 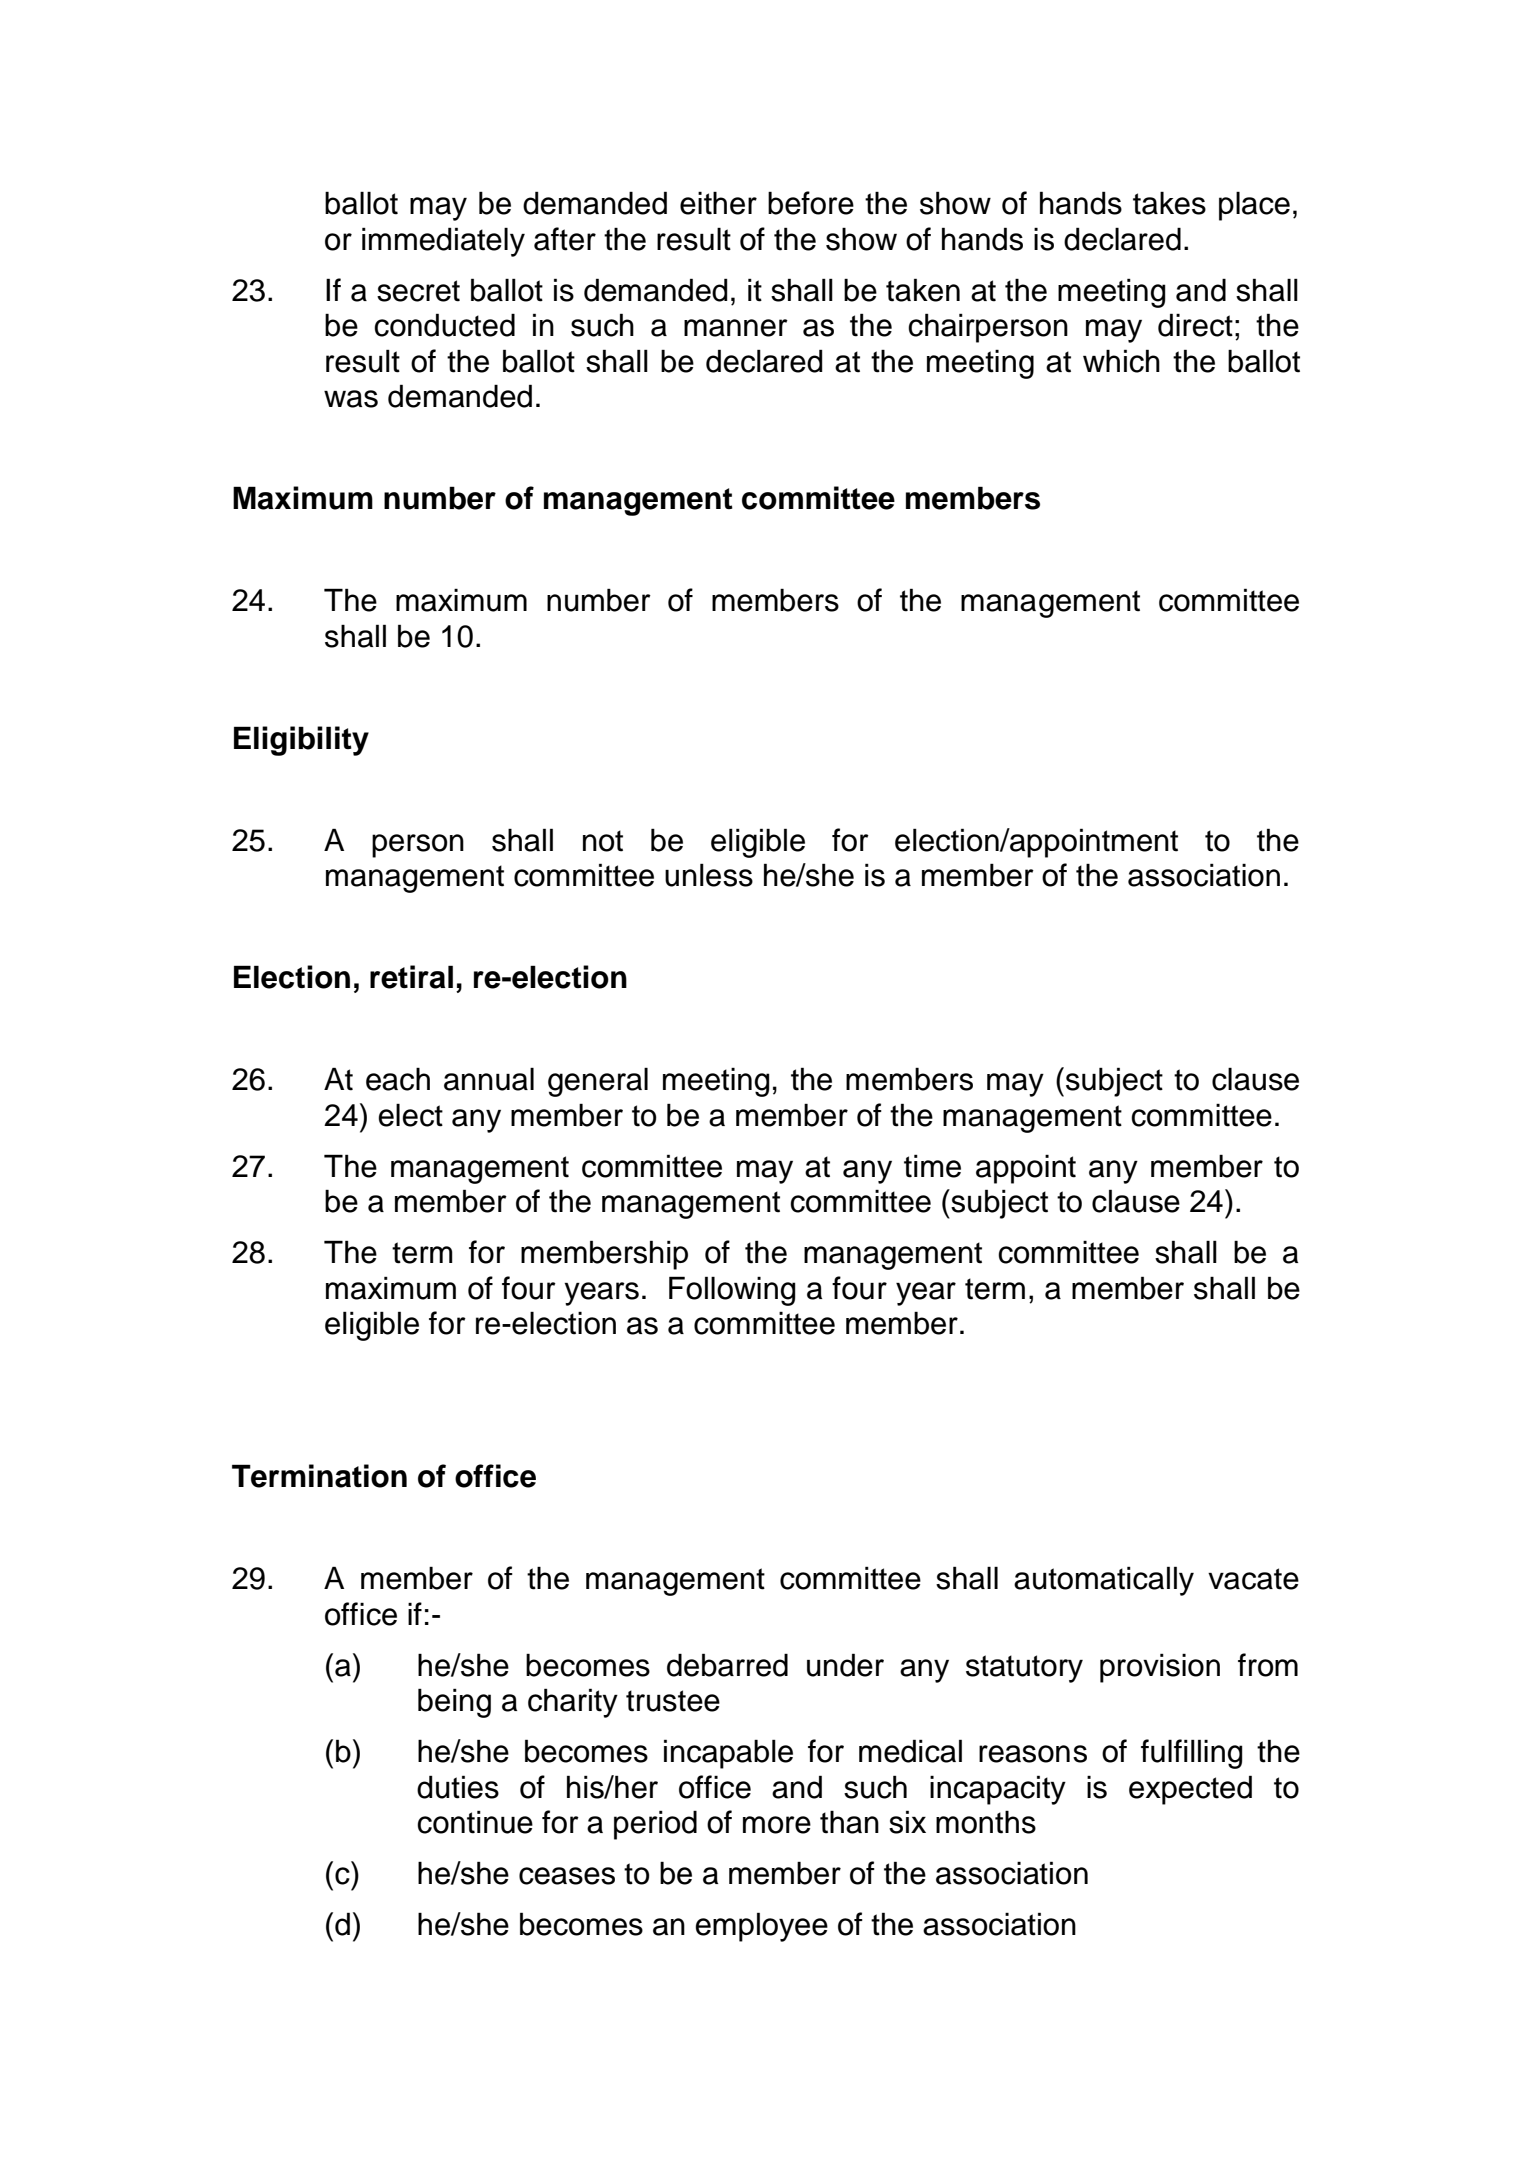 What do you see at coordinates (709, 875) in the page?
I see `unless` at bounding box center [709, 875].
